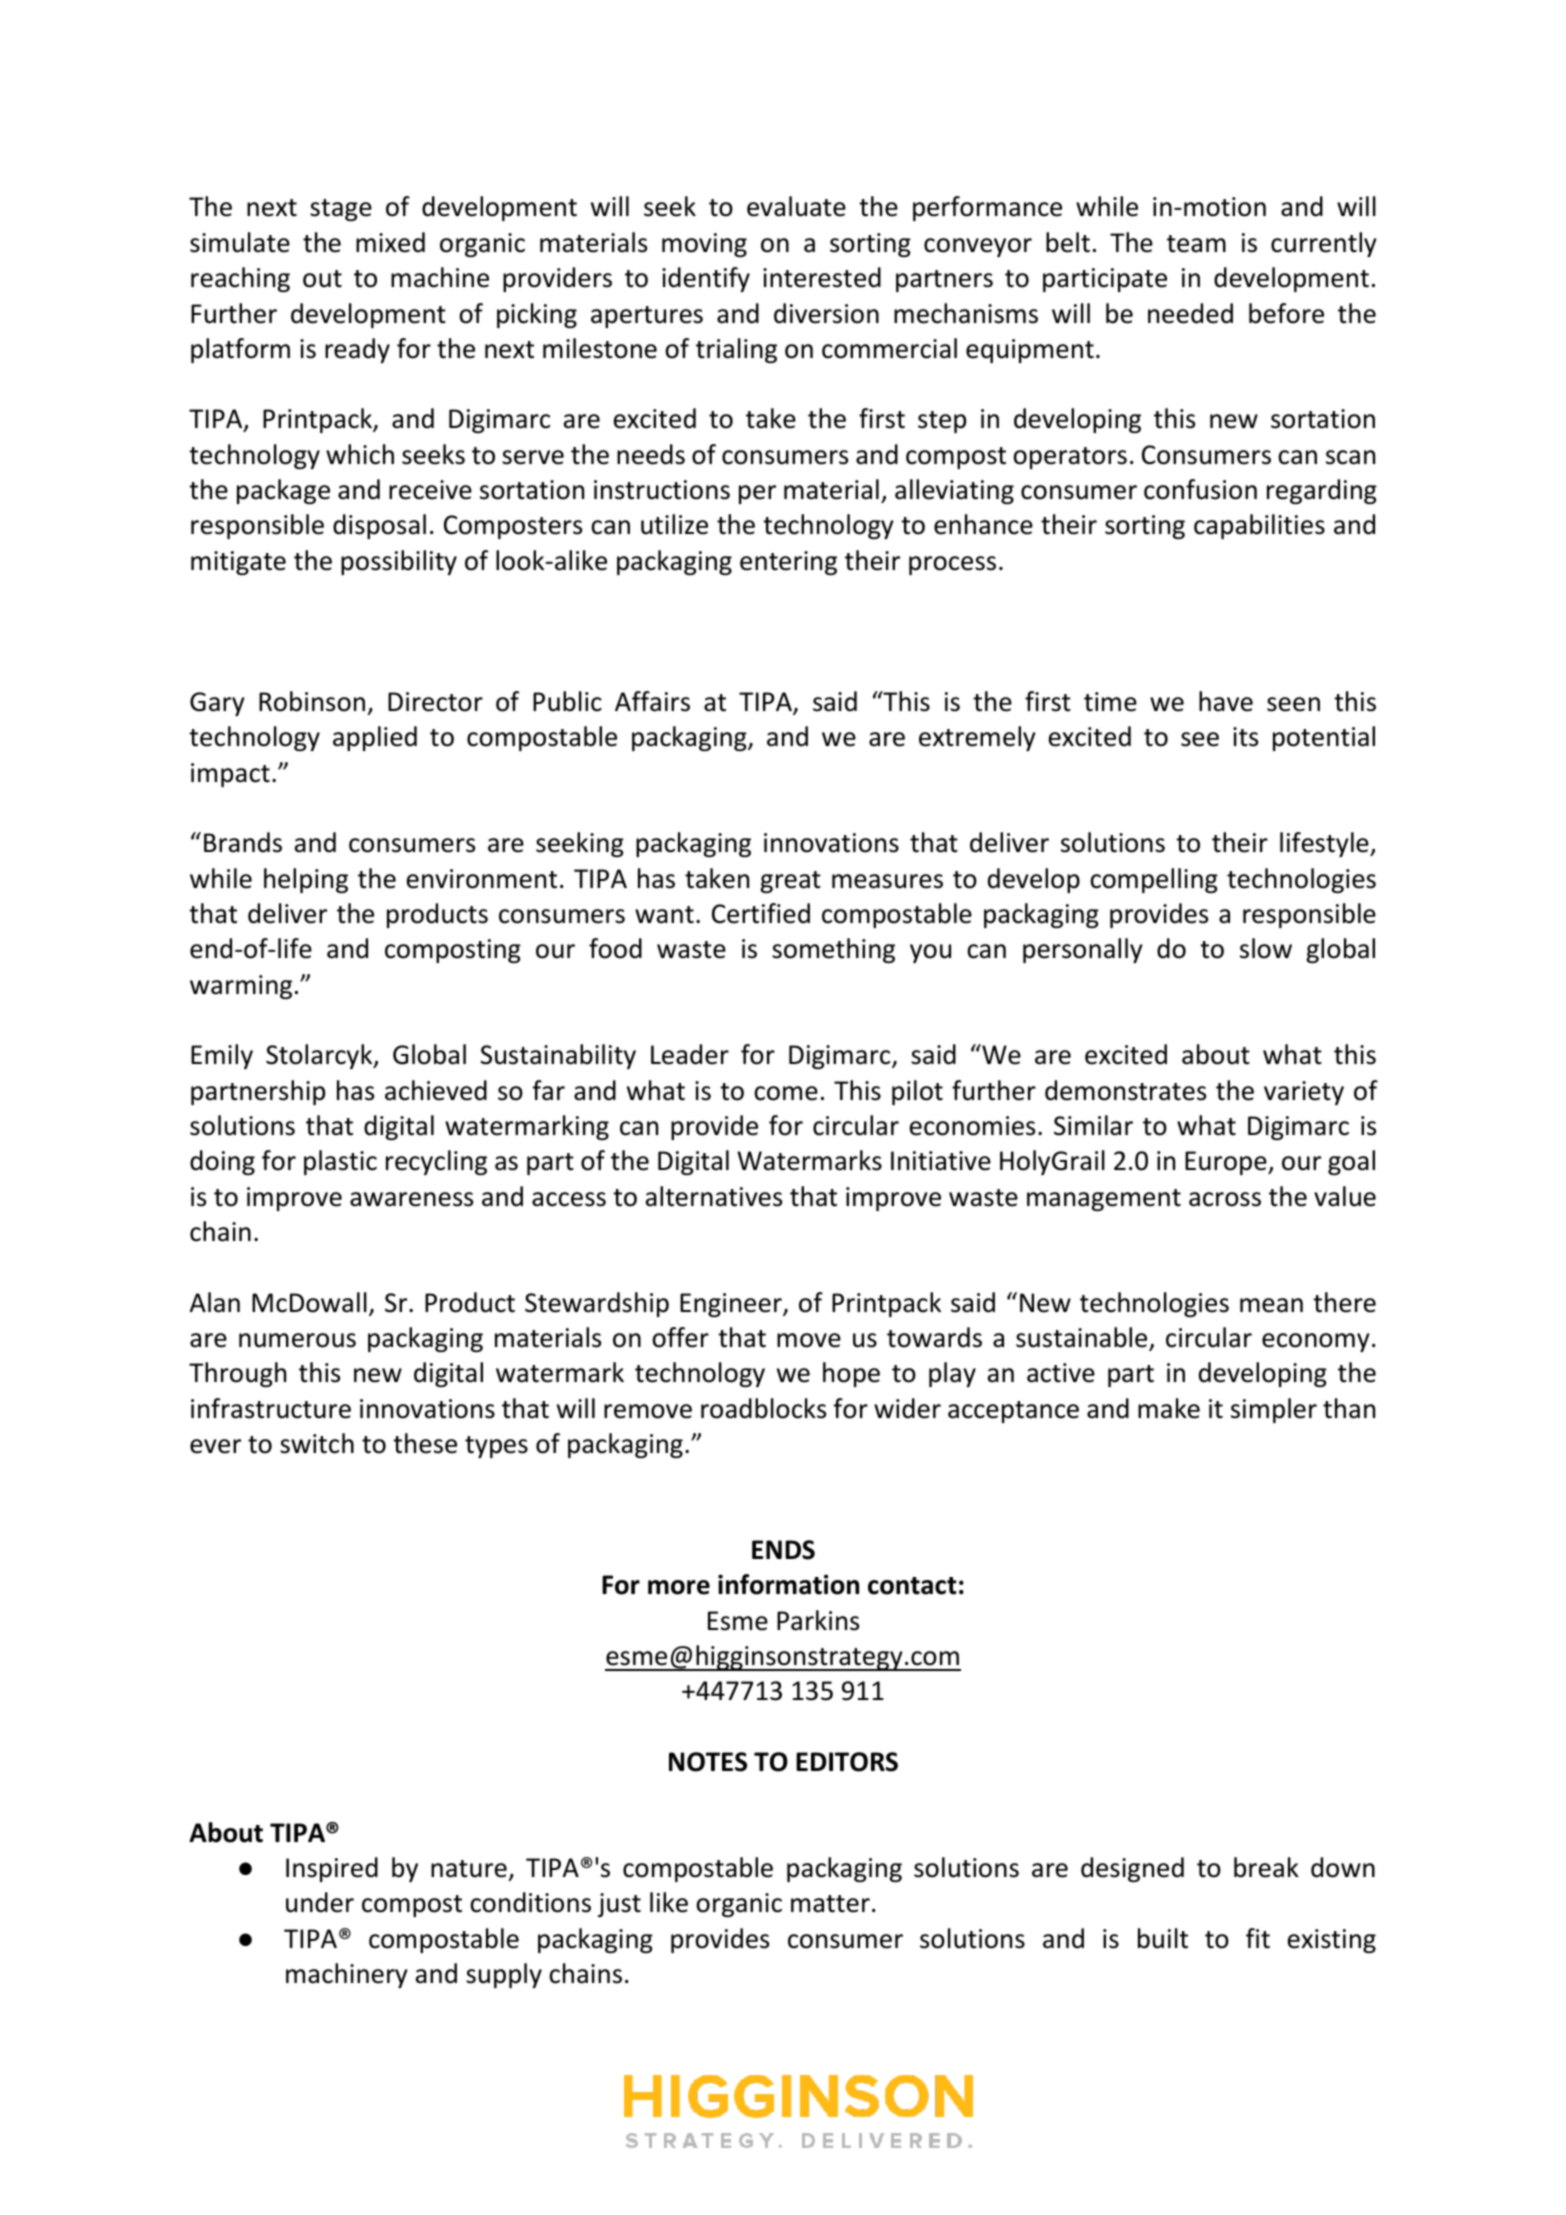 The height and width of the screenshot is (2215, 1566). I want to click on fit, so click(1258, 1938).
